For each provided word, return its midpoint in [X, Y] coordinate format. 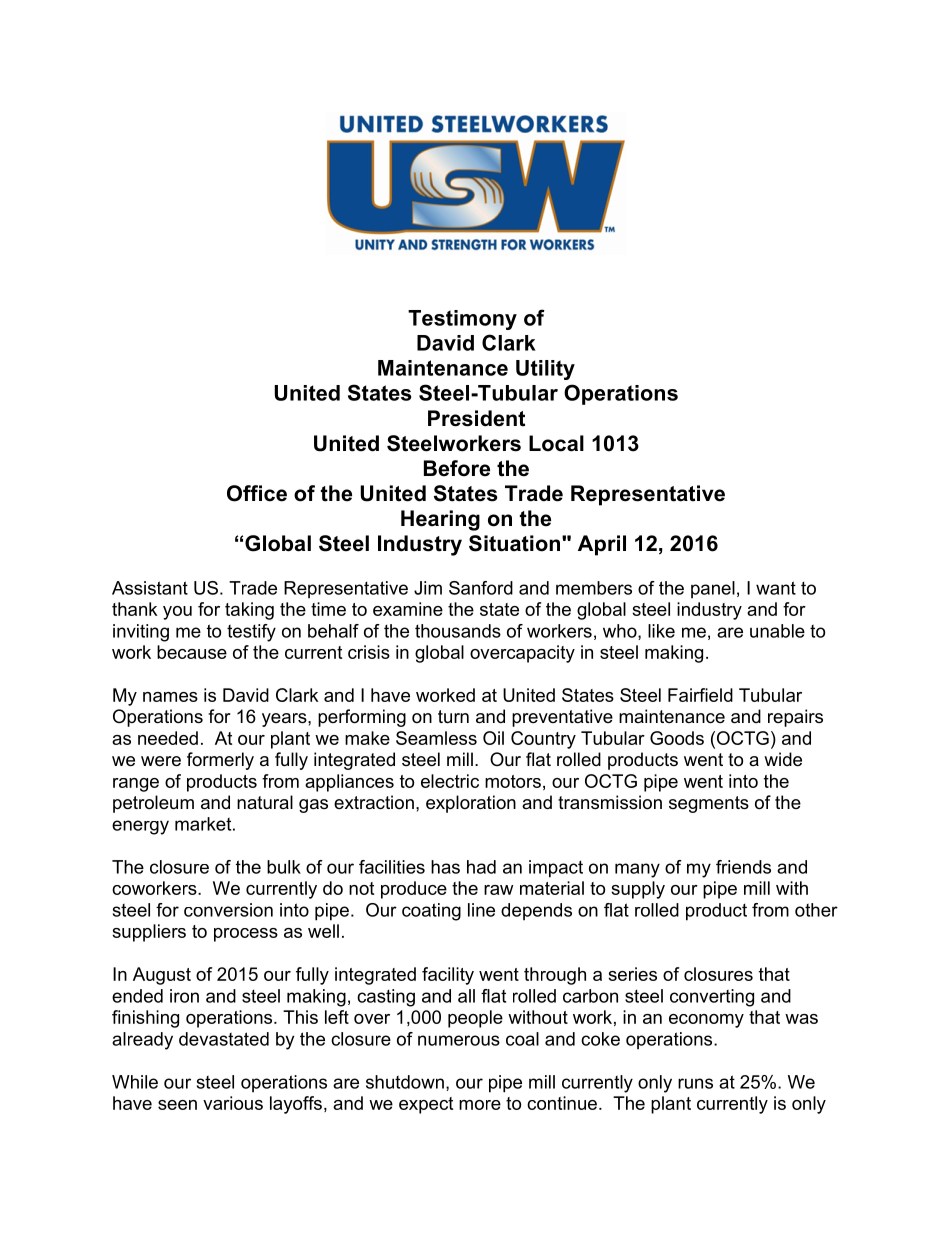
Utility [545, 370]
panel [713, 590]
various [233, 1103]
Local [556, 443]
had [481, 867]
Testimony [462, 320]
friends [743, 867]
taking [249, 611]
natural [265, 802]
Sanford [481, 588]
